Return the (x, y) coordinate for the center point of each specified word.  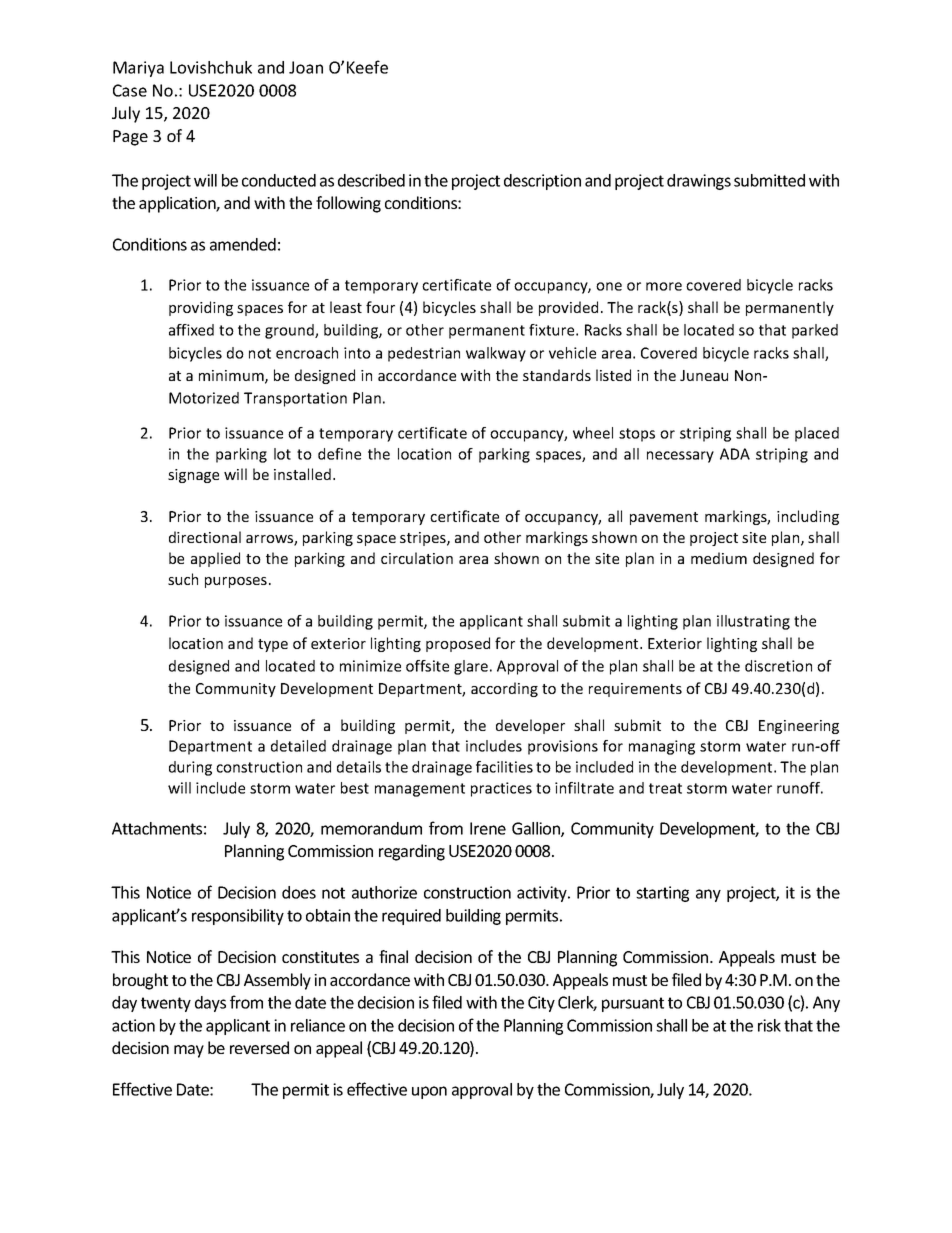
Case (130, 90)
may (189, 1051)
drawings (699, 182)
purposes (236, 582)
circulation (417, 558)
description (542, 182)
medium (719, 558)
